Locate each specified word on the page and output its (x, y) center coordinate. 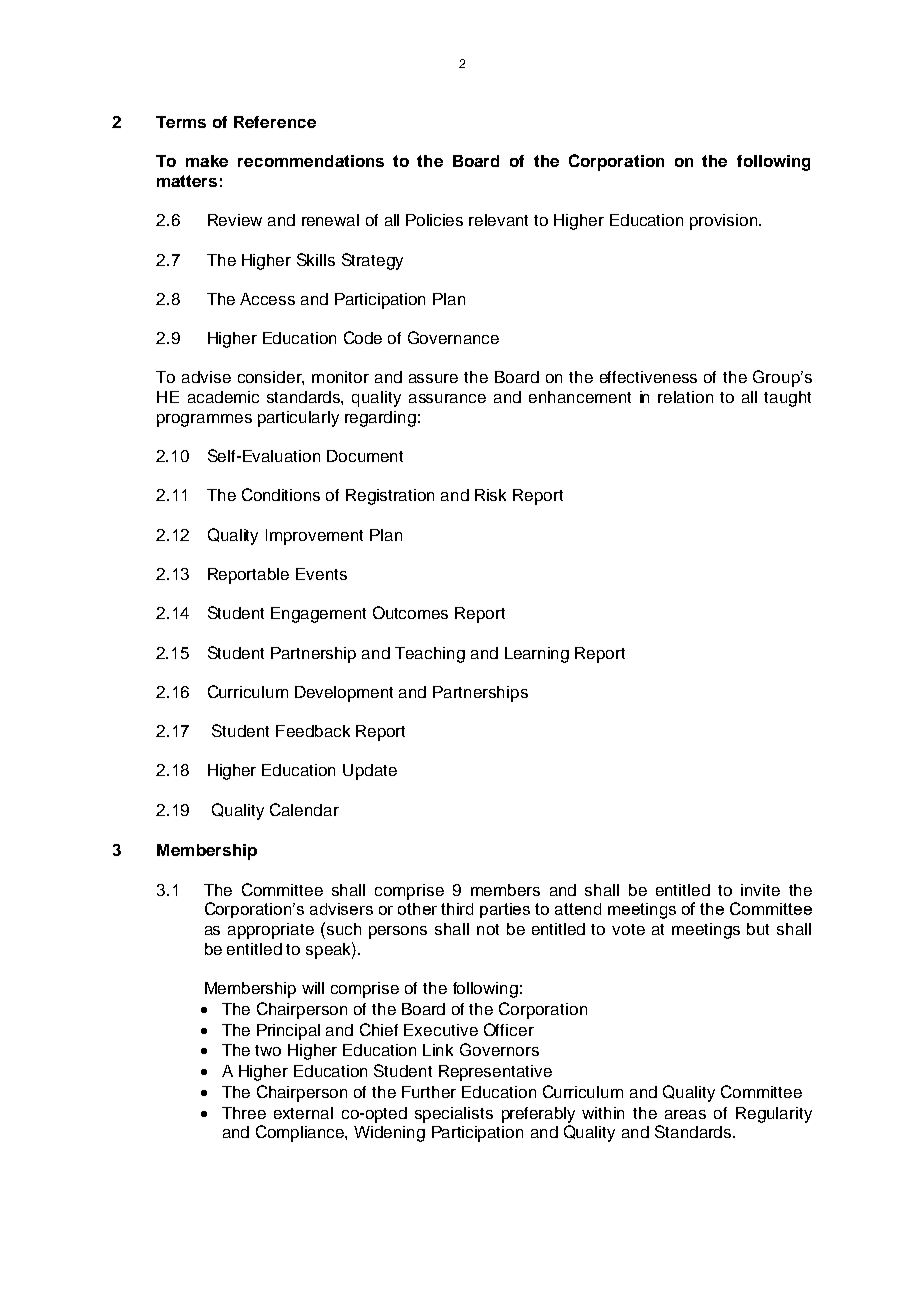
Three (244, 1113)
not (488, 929)
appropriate (271, 931)
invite (760, 890)
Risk (490, 495)
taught (787, 399)
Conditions (281, 494)
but (758, 929)
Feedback (313, 731)
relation (685, 397)
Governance (453, 337)
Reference (275, 122)
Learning (537, 655)
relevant (498, 220)
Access (267, 299)
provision (725, 222)
